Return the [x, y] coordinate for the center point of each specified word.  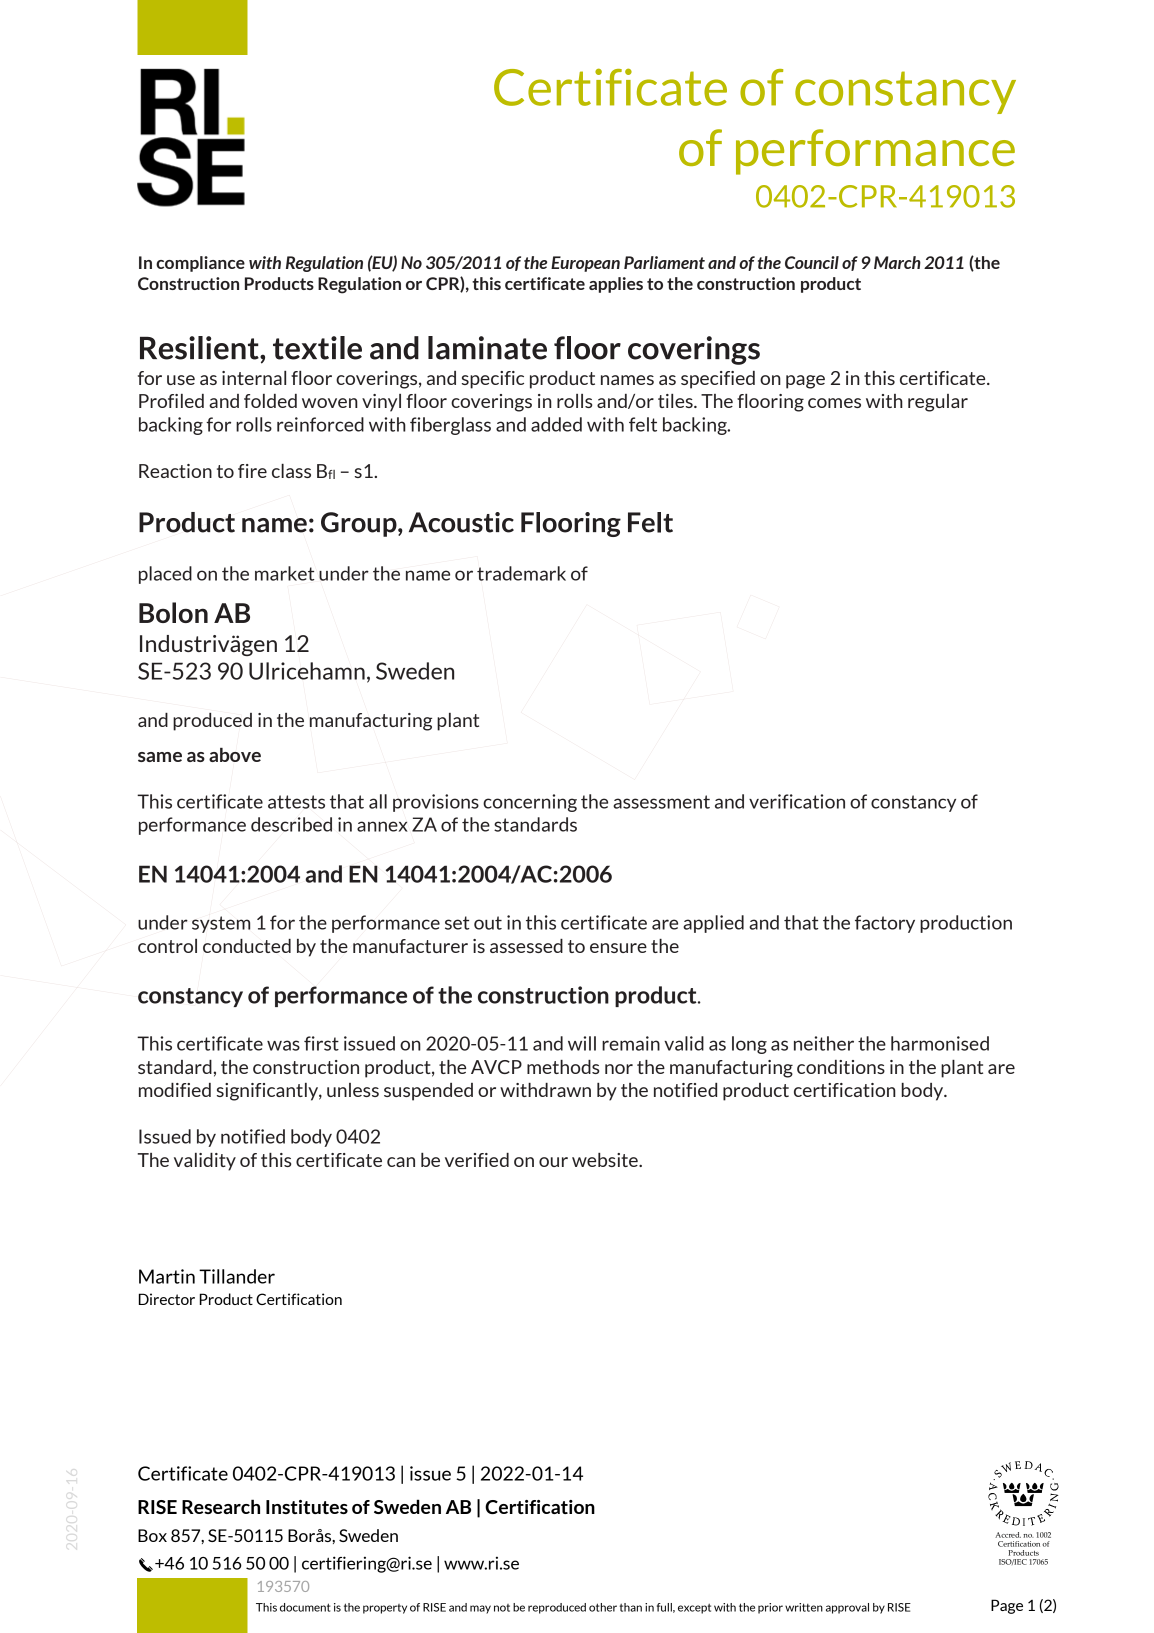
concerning [530, 803]
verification [797, 801]
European [585, 264]
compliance [200, 264]
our [553, 1162]
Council [812, 262]
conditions [841, 1067]
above [235, 755]
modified [175, 1090]
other [603, 1607]
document [305, 1607]
